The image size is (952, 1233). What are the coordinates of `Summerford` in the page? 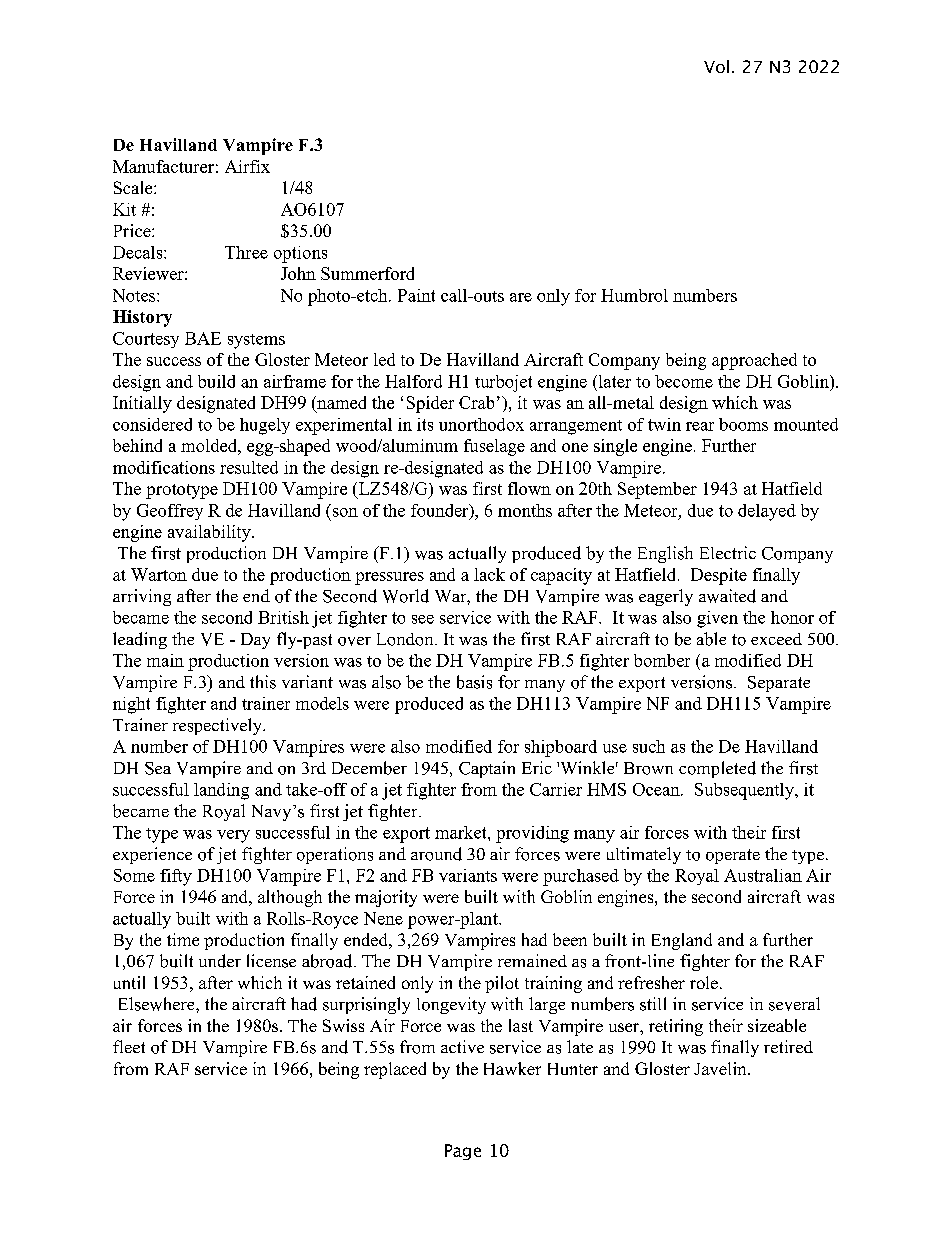 It's located at (367, 273).
